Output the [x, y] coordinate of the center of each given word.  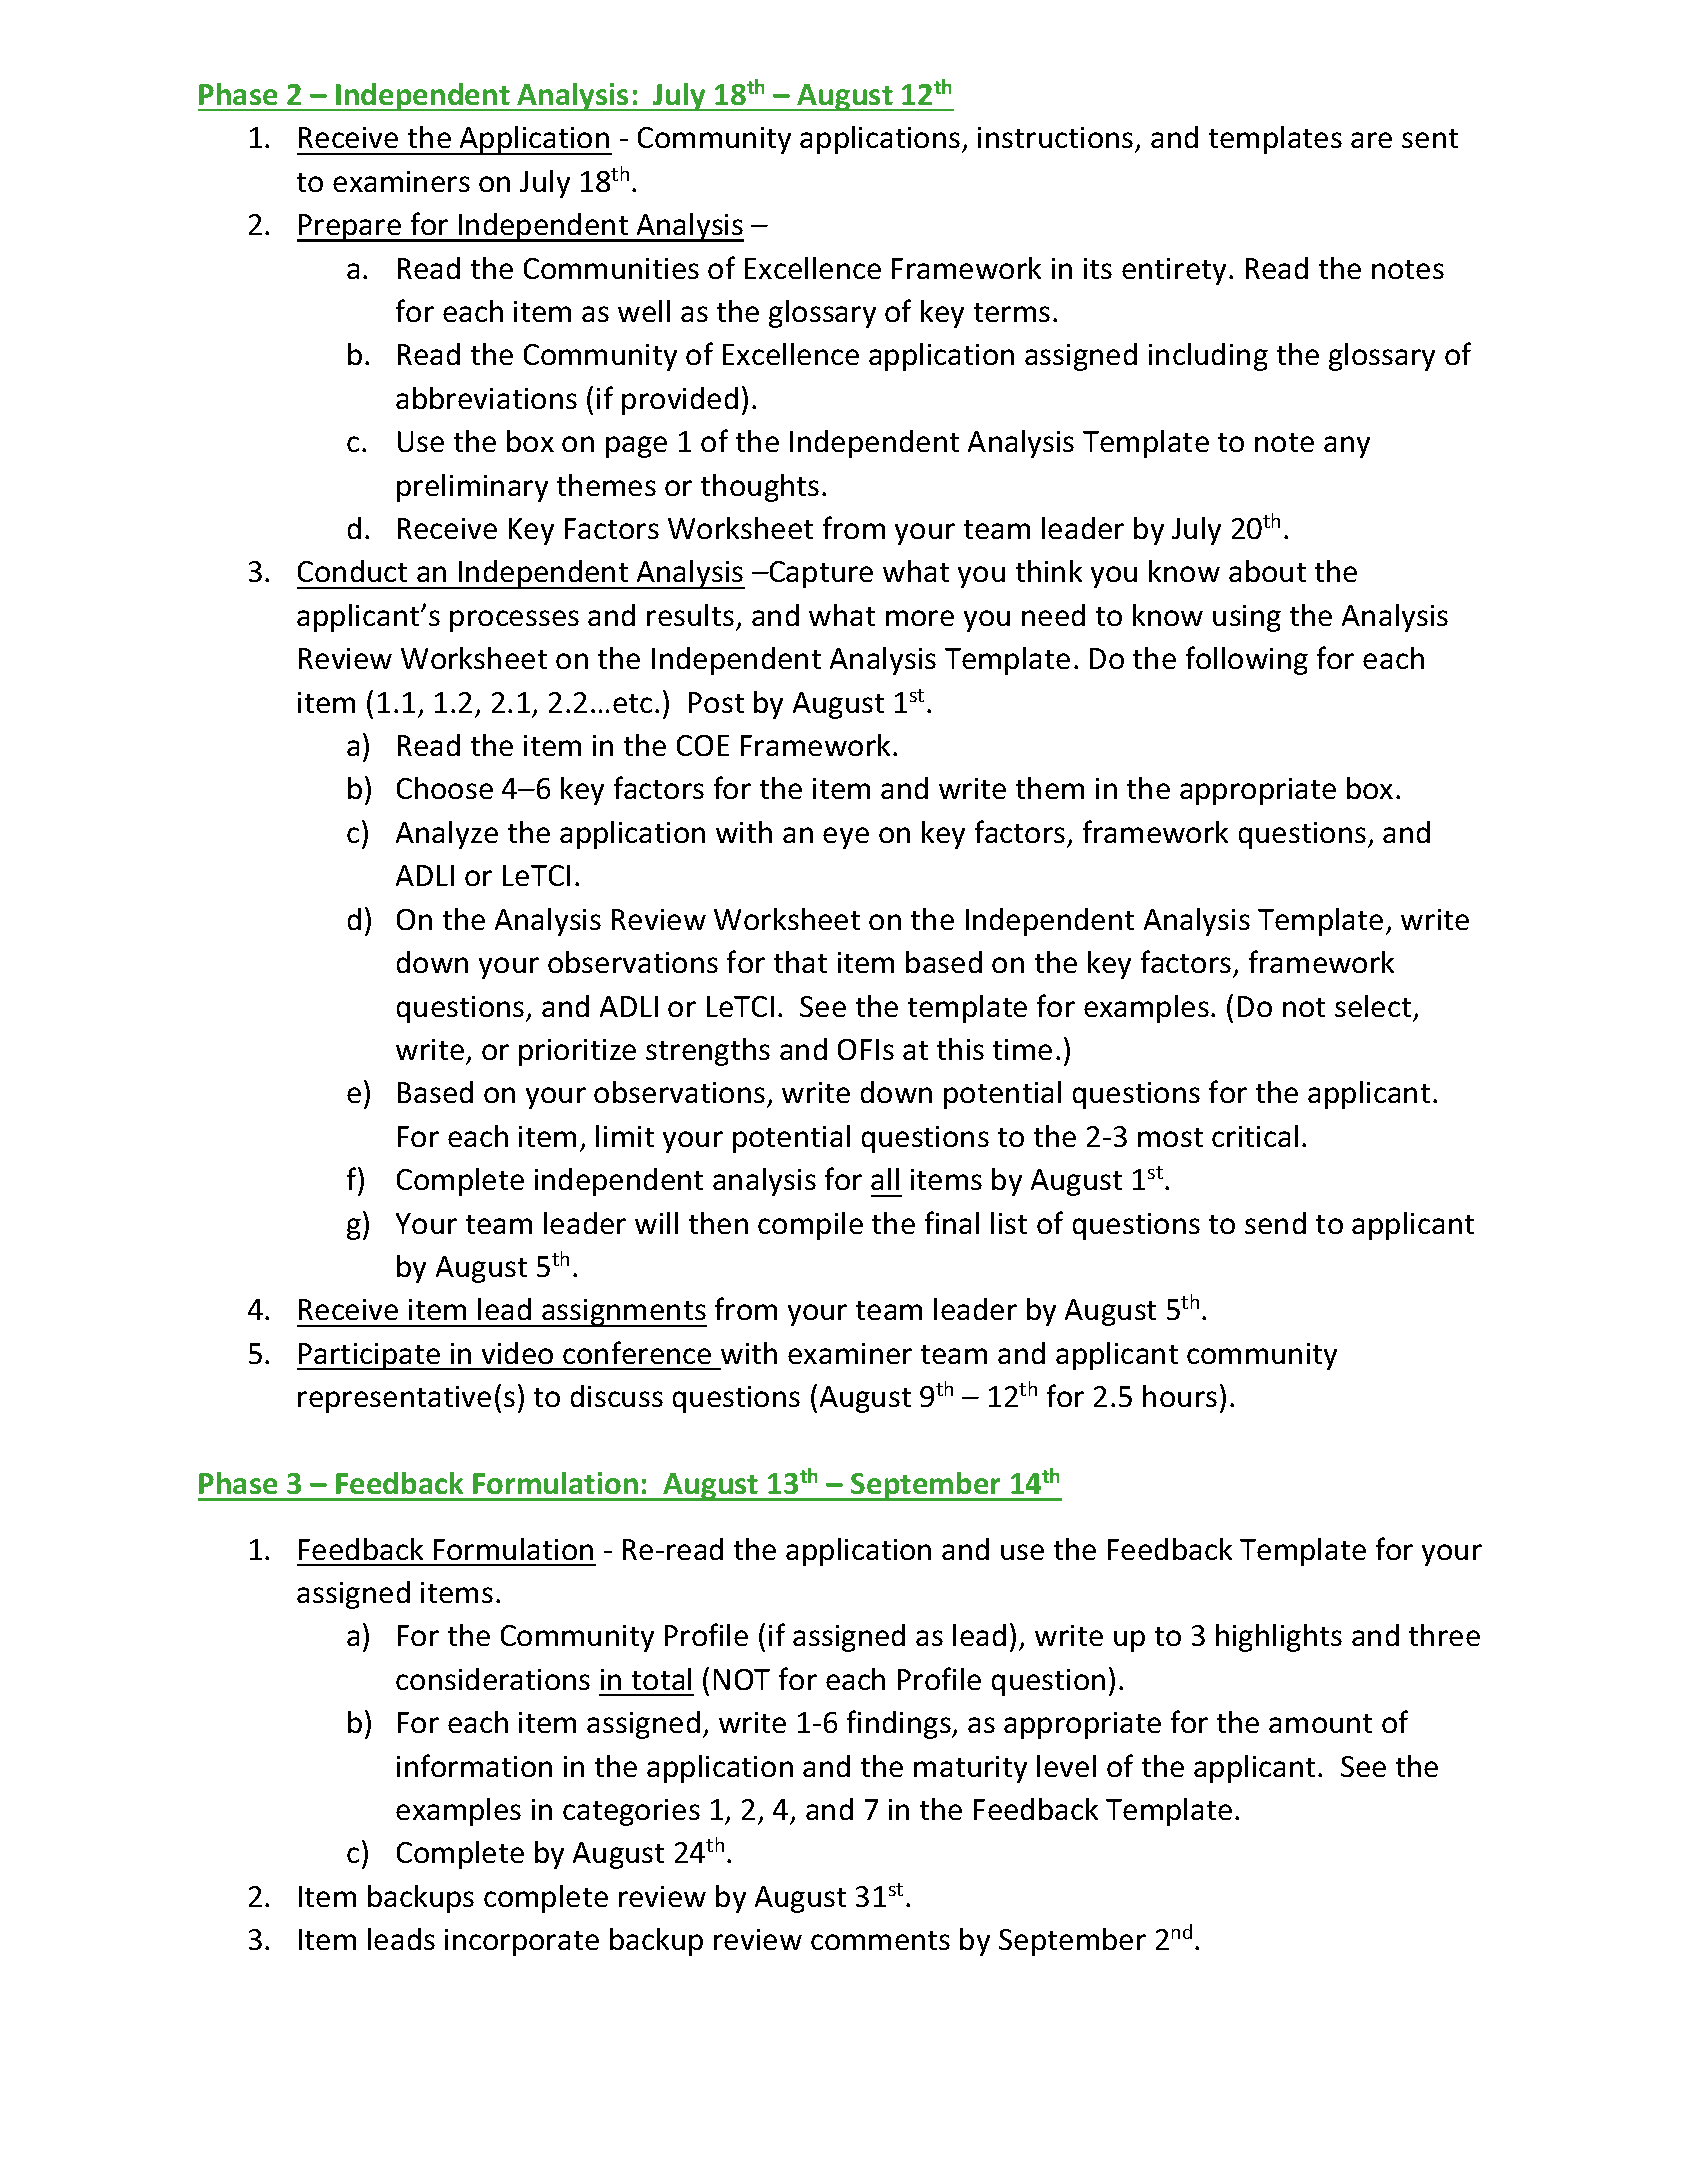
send [1275, 1223]
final [952, 1222]
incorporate [522, 1942]
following [1247, 660]
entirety [1174, 271]
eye [846, 838]
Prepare [350, 228]
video [517, 1353]
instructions [1057, 139]
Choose [445, 788]
